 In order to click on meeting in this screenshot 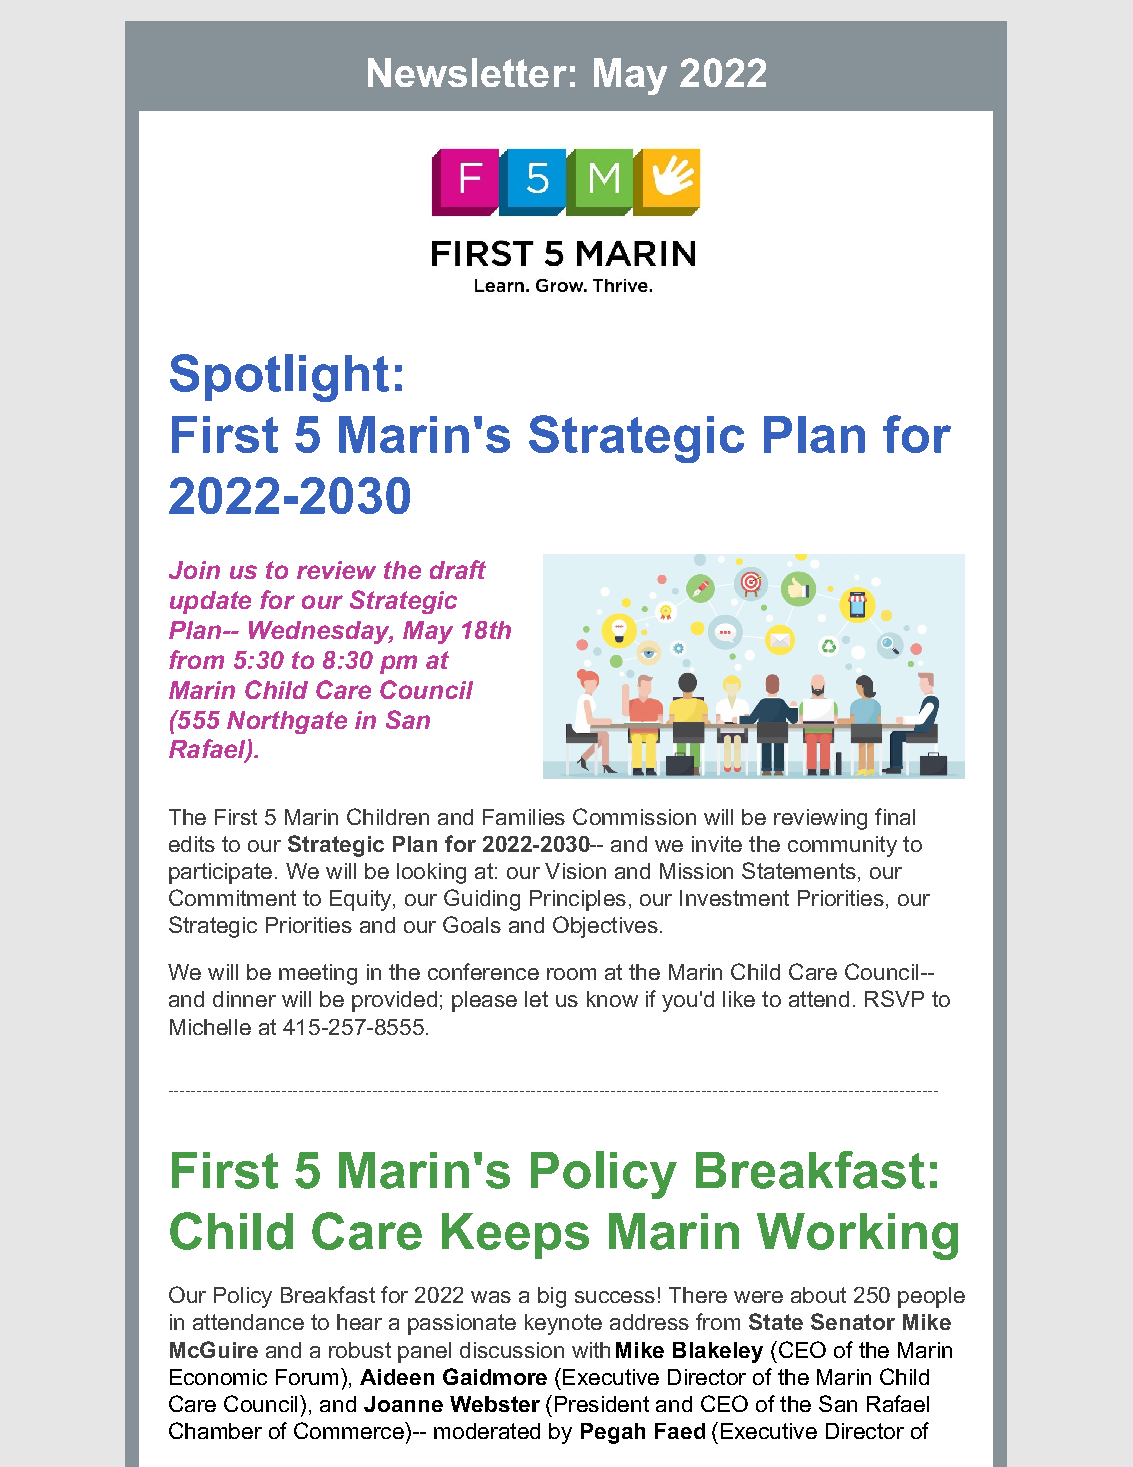, I will do `click(318, 974)`.
